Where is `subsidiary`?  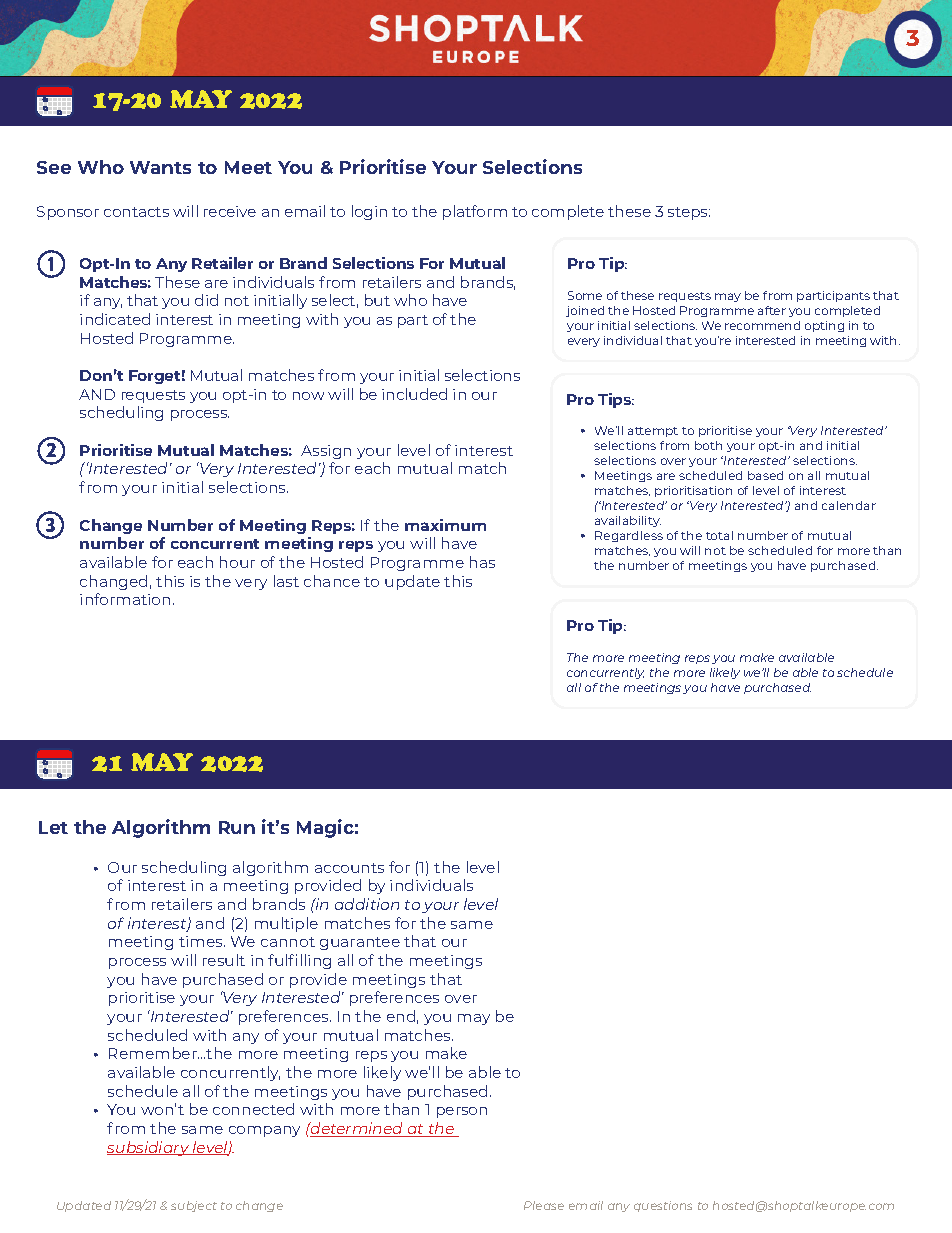
subsidiary is located at coordinates (149, 1148).
